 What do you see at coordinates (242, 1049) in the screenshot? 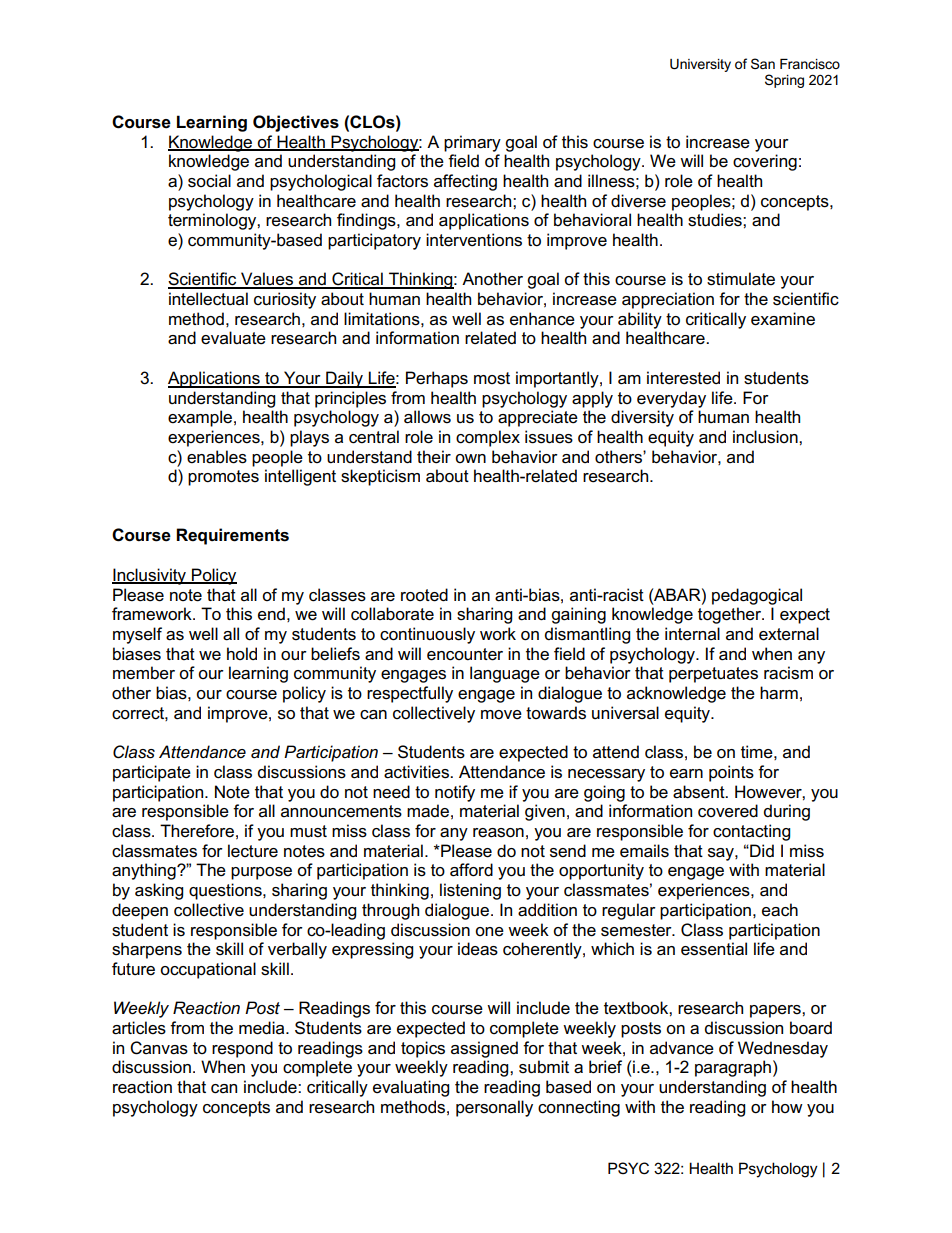
I see `respond` at bounding box center [242, 1049].
